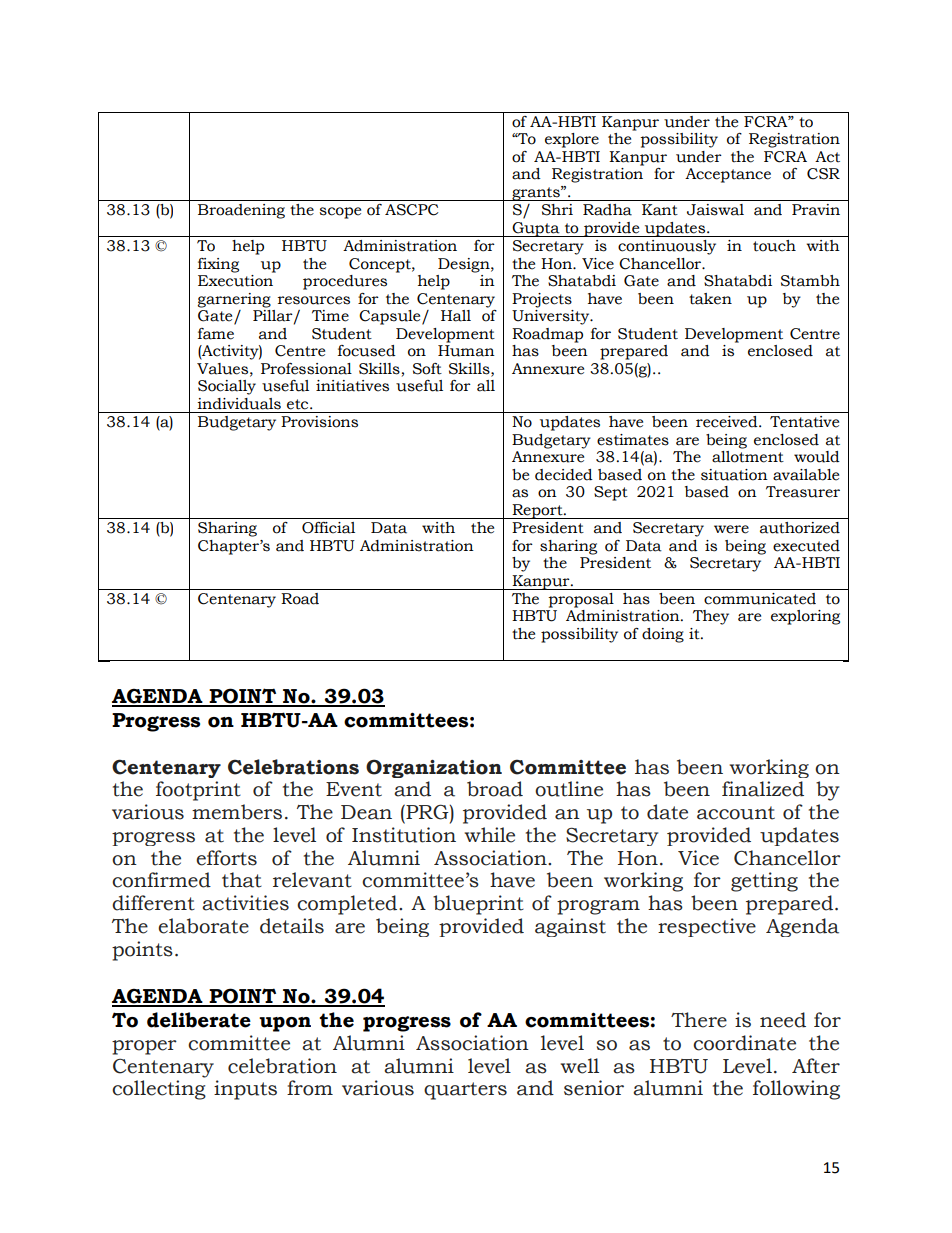  Describe the element at coordinates (728, 175) in the document. I see `Acceptance` at that location.
